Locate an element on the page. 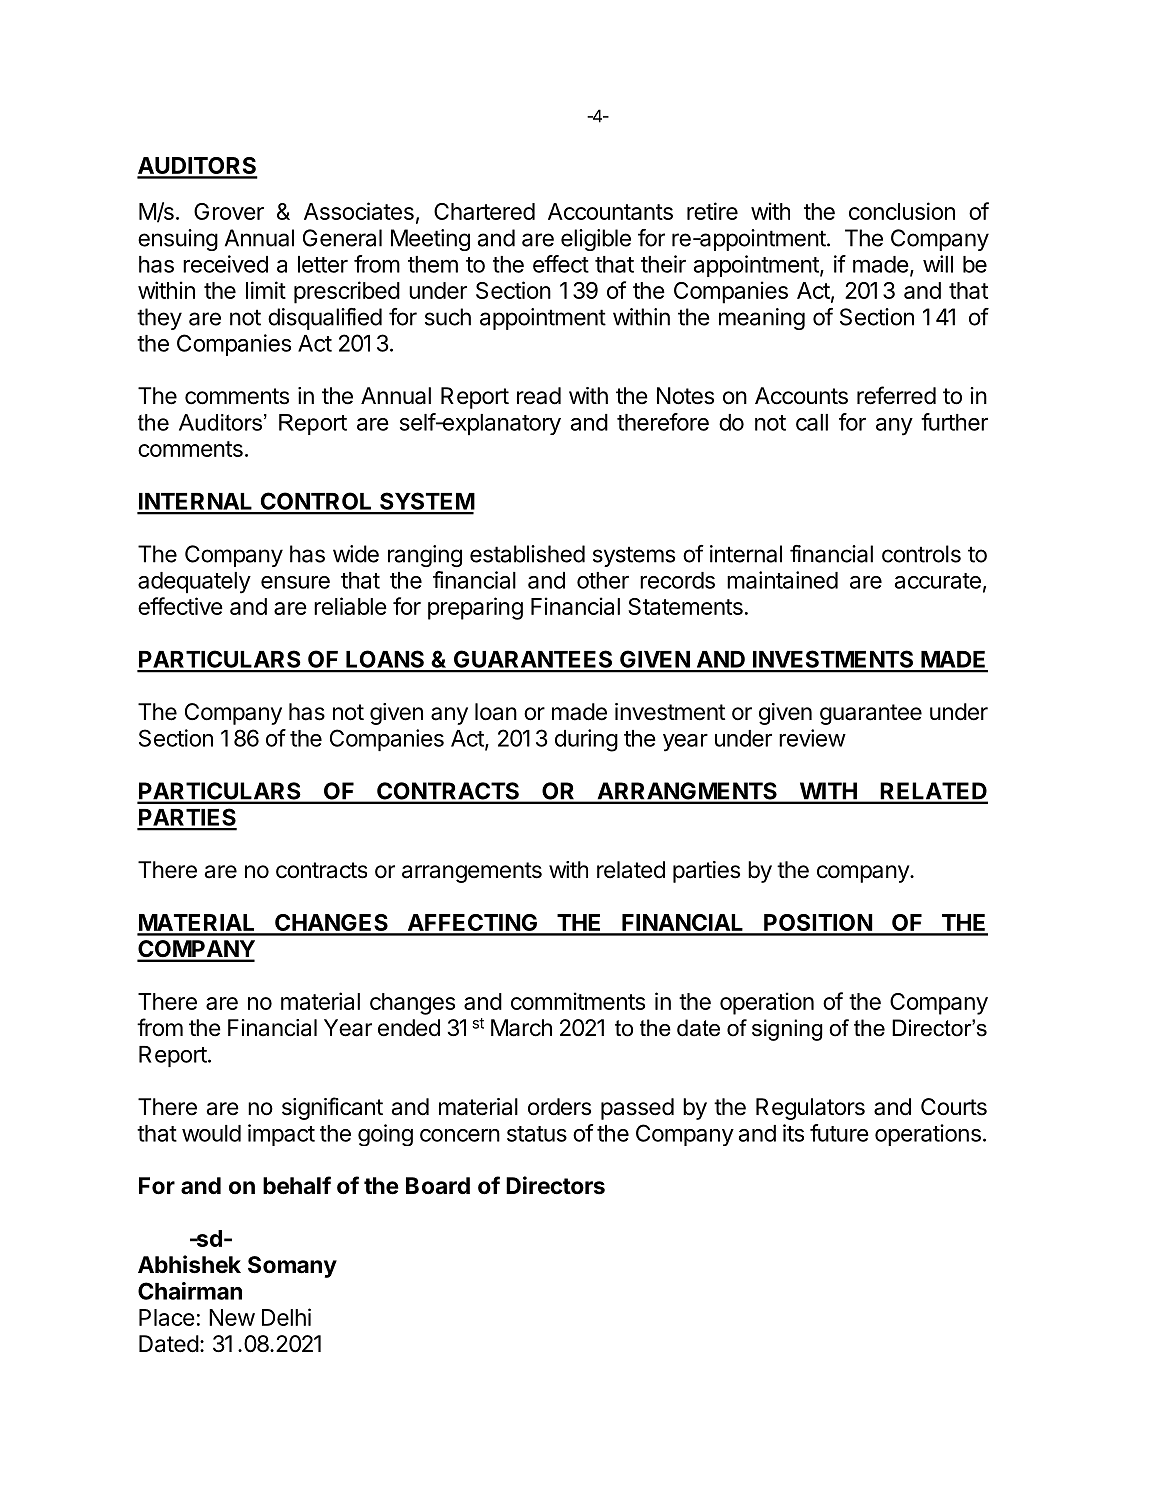  conclusion is located at coordinates (902, 211).
